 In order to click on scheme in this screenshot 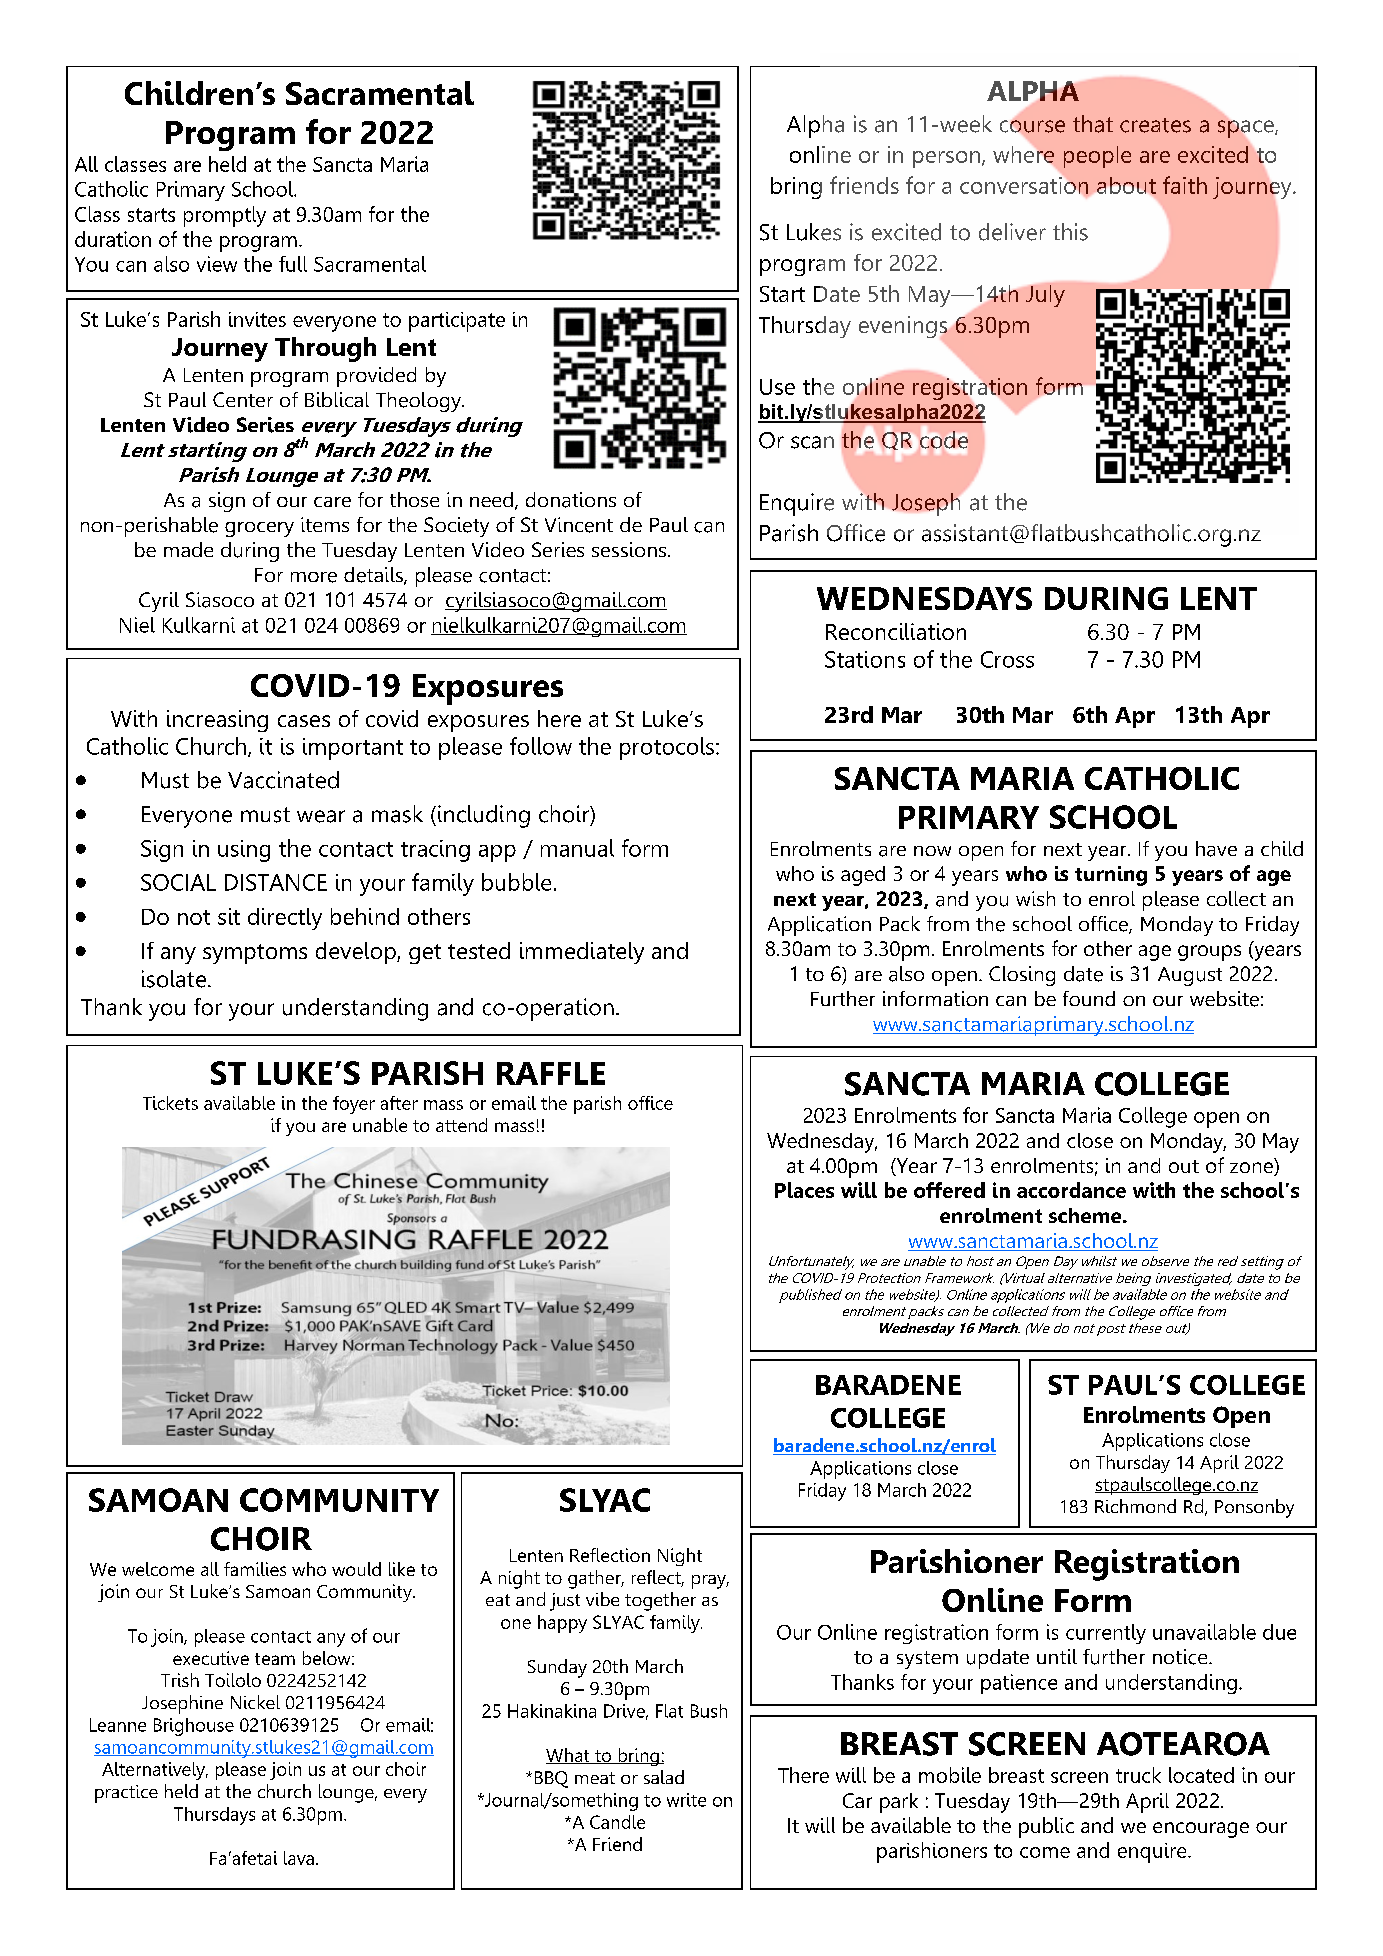, I will do `click(1086, 1215)`.
